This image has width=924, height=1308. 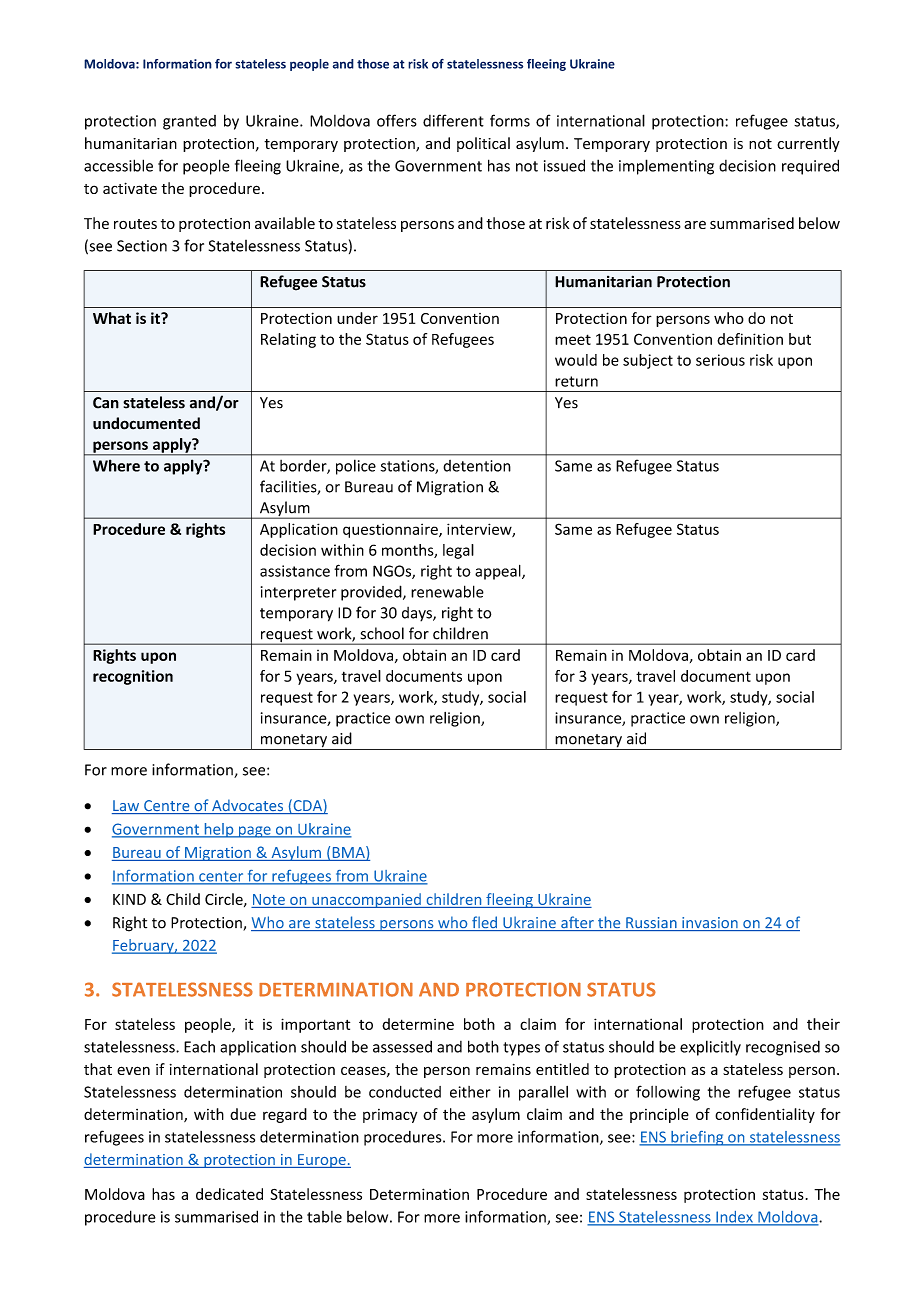 I want to click on dedicated, so click(x=229, y=1194).
